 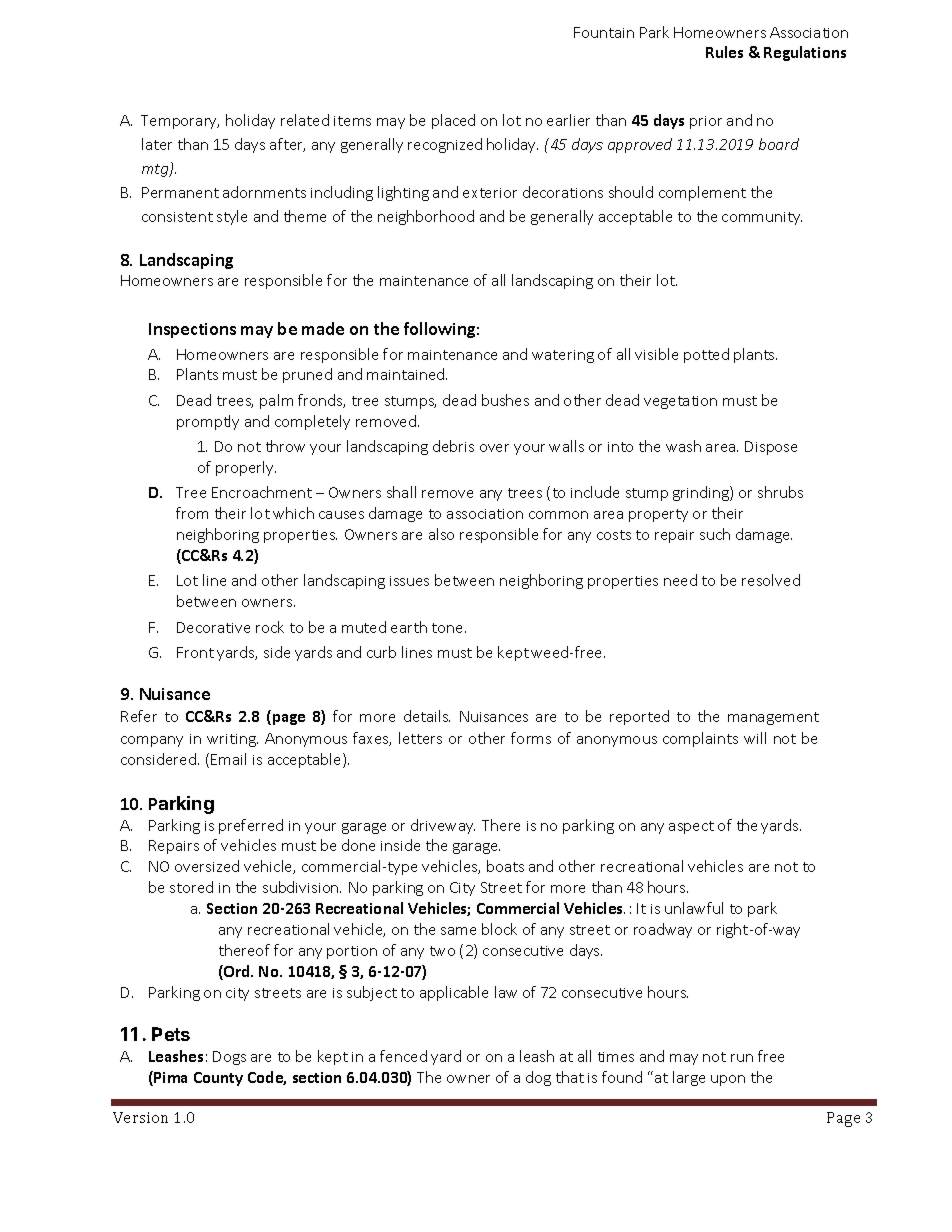 What do you see at coordinates (420, 738) in the image?
I see `letters` at bounding box center [420, 738].
